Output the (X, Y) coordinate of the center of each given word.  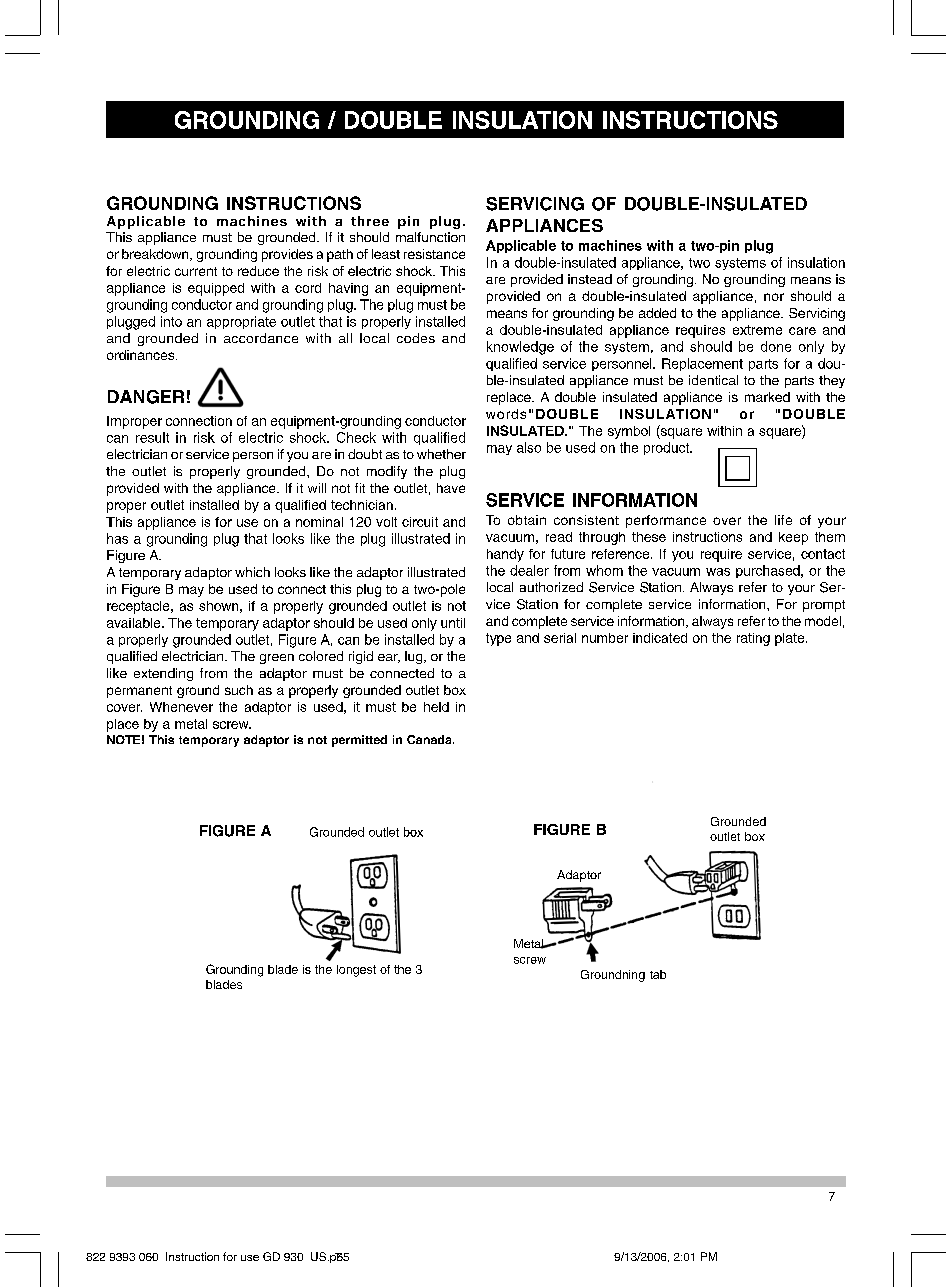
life (783, 520)
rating (753, 639)
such (239, 690)
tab (658, 974)
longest (356, 971)
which (252, 572)
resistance (434, 254)
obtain (527, 520)
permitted (359, 741)
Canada (430, 739)
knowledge (520, 348)
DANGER (146, 397)
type (498, 639)
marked (767, 397)
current (196, 271)
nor (774, 297)
